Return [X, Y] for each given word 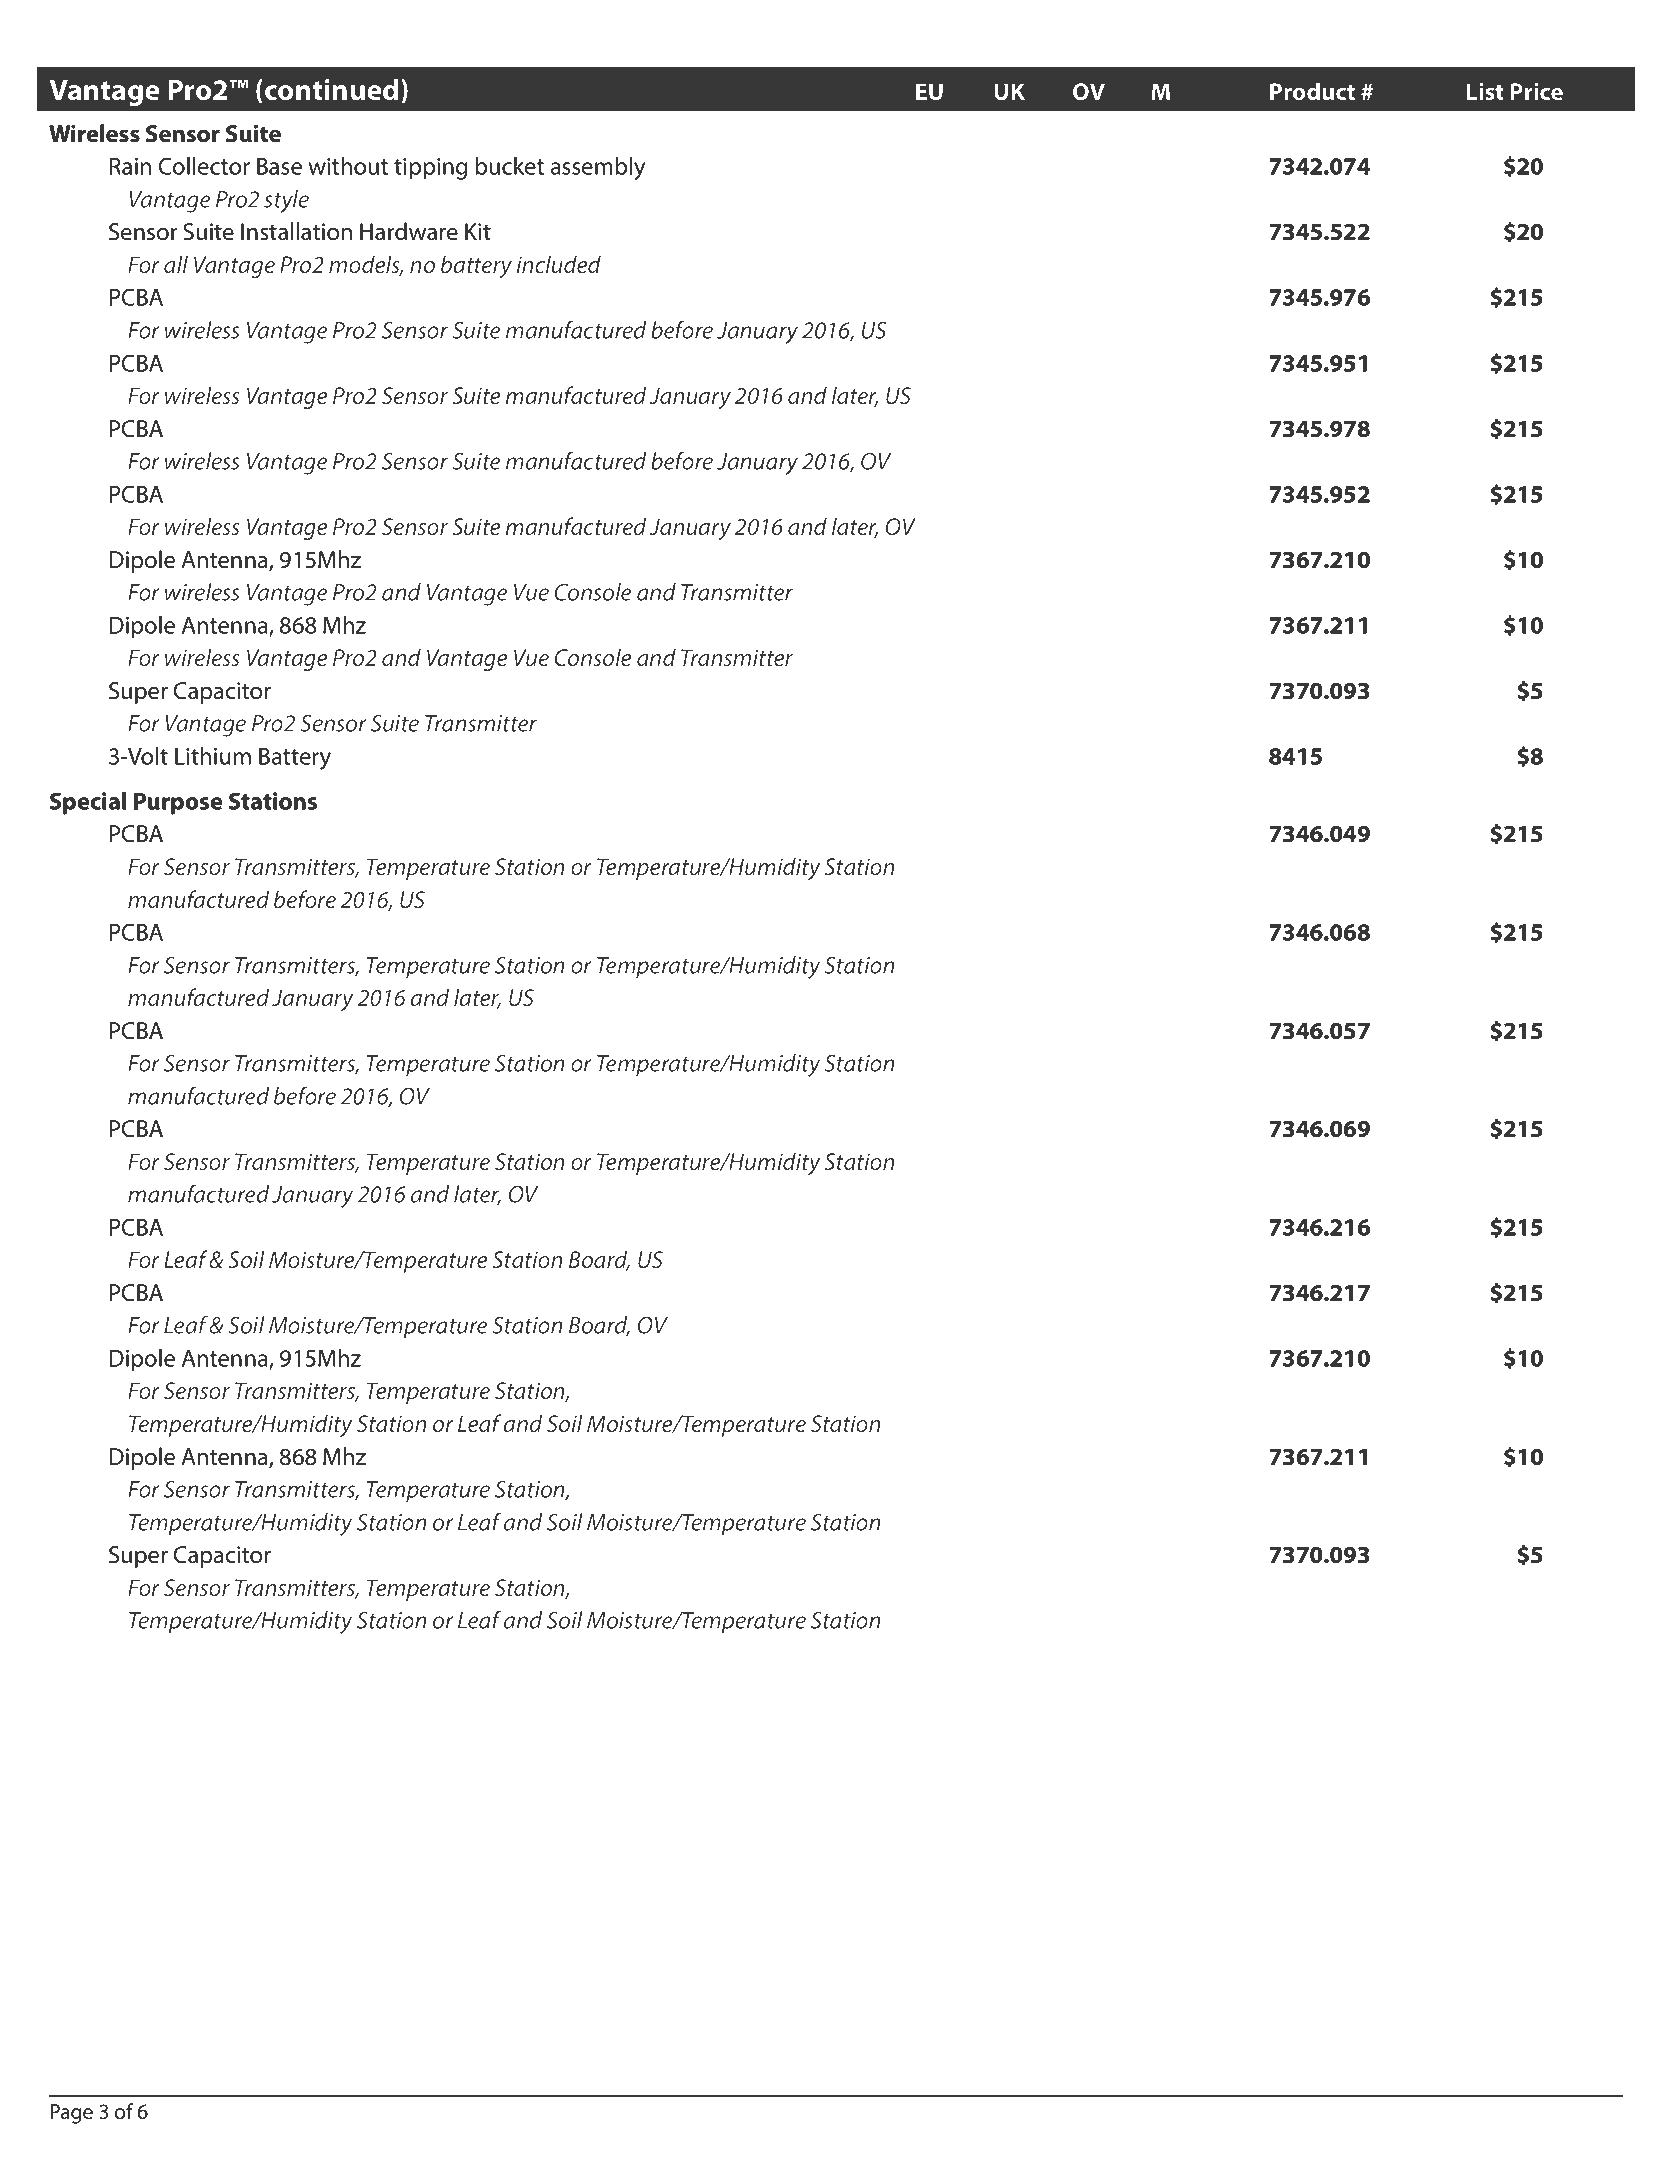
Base [279, 166]
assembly [598, 168]
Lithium [213, 756]
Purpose [178, 803]
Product [1312, 91]
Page [71, 2114]
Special [88, 803]
